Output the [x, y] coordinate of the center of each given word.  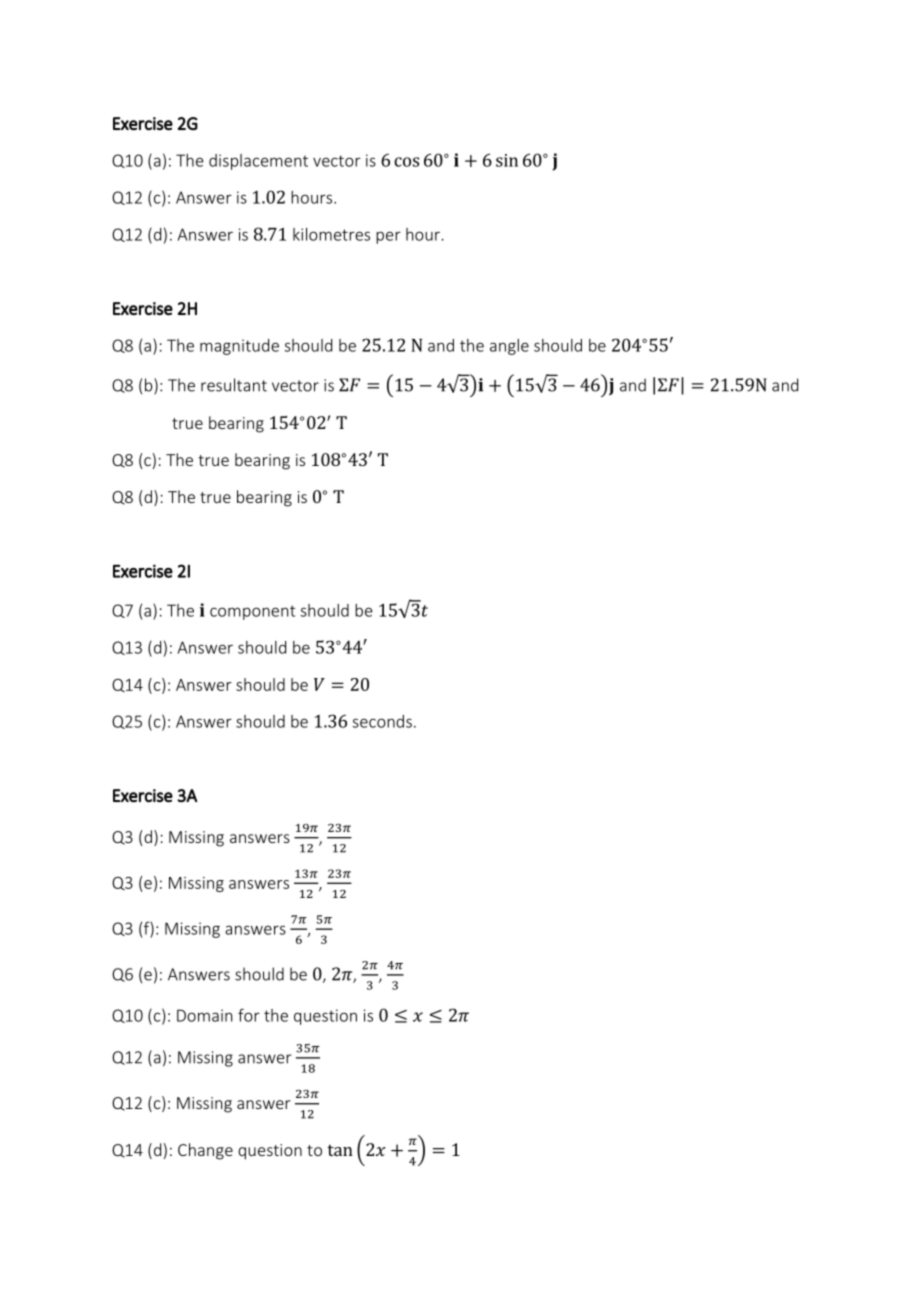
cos [406, 162]
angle [509, 347]
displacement [258, 162]
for [249, 1015]
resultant [234, 385]
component [252, 612]
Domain [204, 1015]
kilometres [331, 234]
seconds [382, 721]
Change [205, 1151]
